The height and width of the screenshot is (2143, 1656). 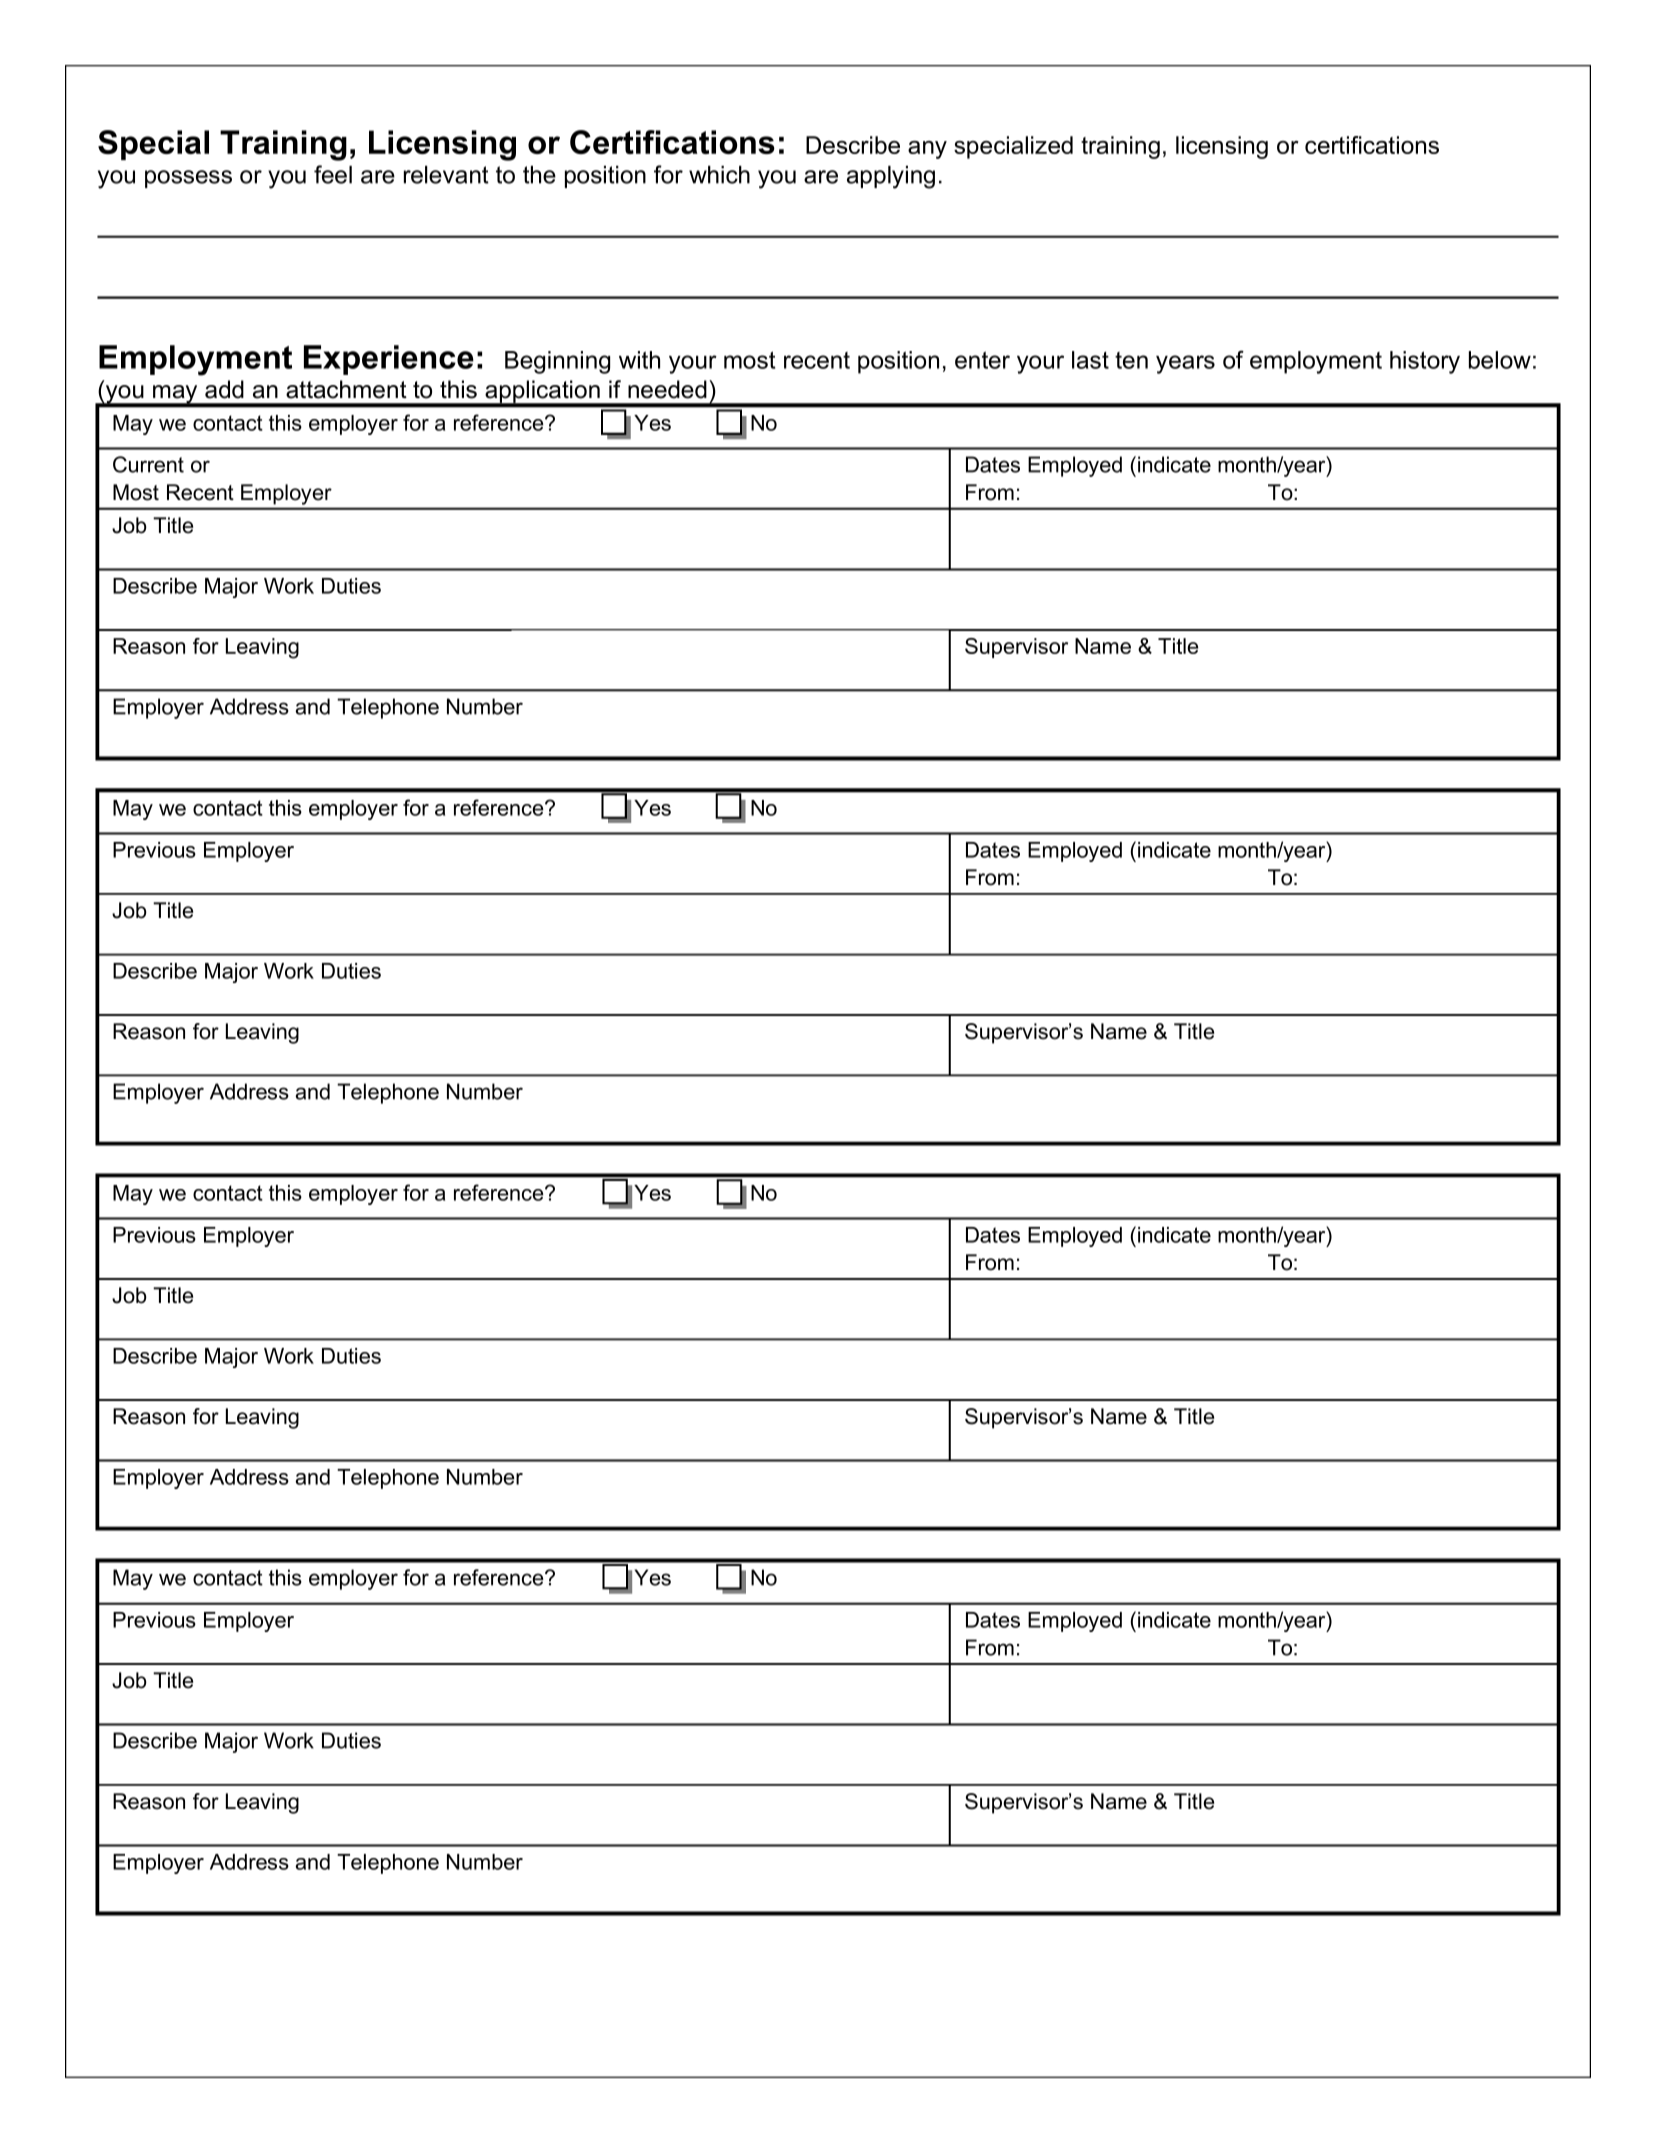 I want to click on applying, so click(x=891, y=177).
